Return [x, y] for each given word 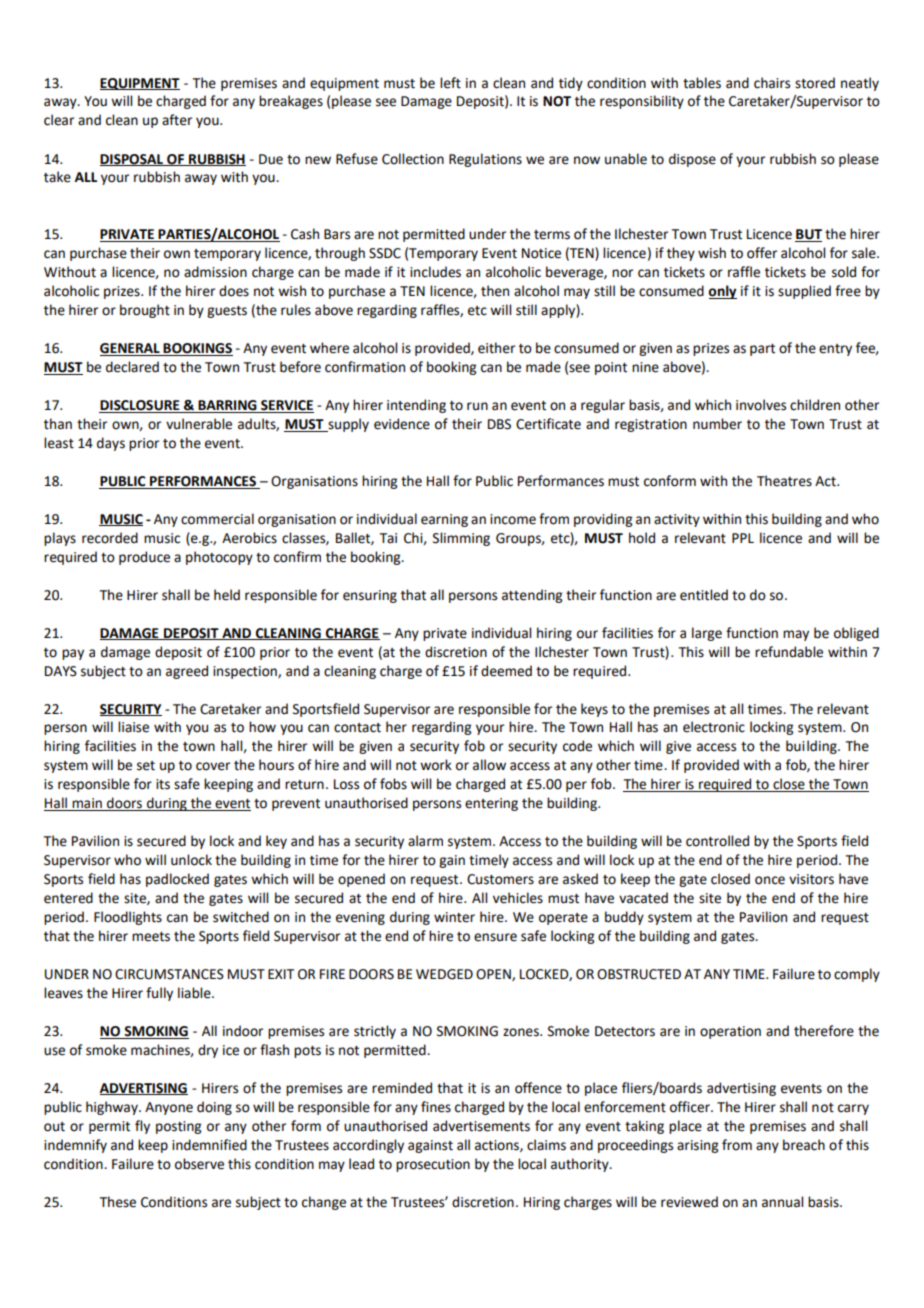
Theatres [784, 481]
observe [199, 1164]
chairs [772, 83]
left [450, 83]
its [163, 784]
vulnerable [199, 424]
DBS [499, 424]
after [177, 120]
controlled [717, 841]
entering [491, 804]
